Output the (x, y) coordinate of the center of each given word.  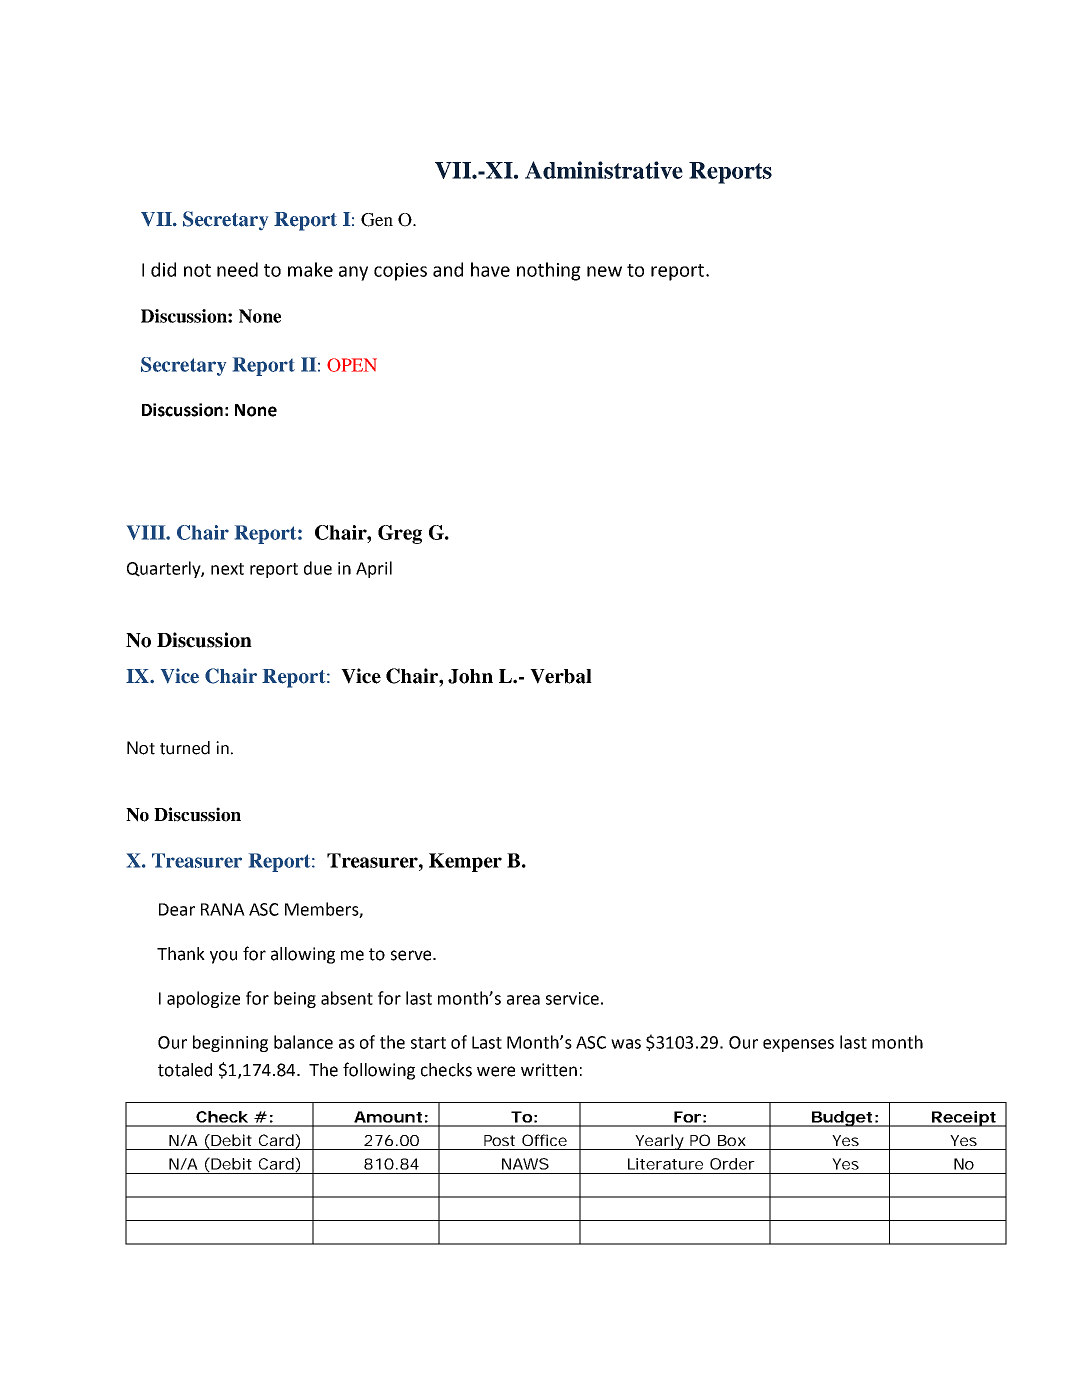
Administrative (604, 170)
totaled (185, 1070)
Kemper (465, 862)
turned (185, 748)
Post (499, 1140)
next (227, 569)
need (237, 269)
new (604, 271)
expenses (798, 1045)
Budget (841, 1119)
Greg (400, 534)
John (470, 676)
